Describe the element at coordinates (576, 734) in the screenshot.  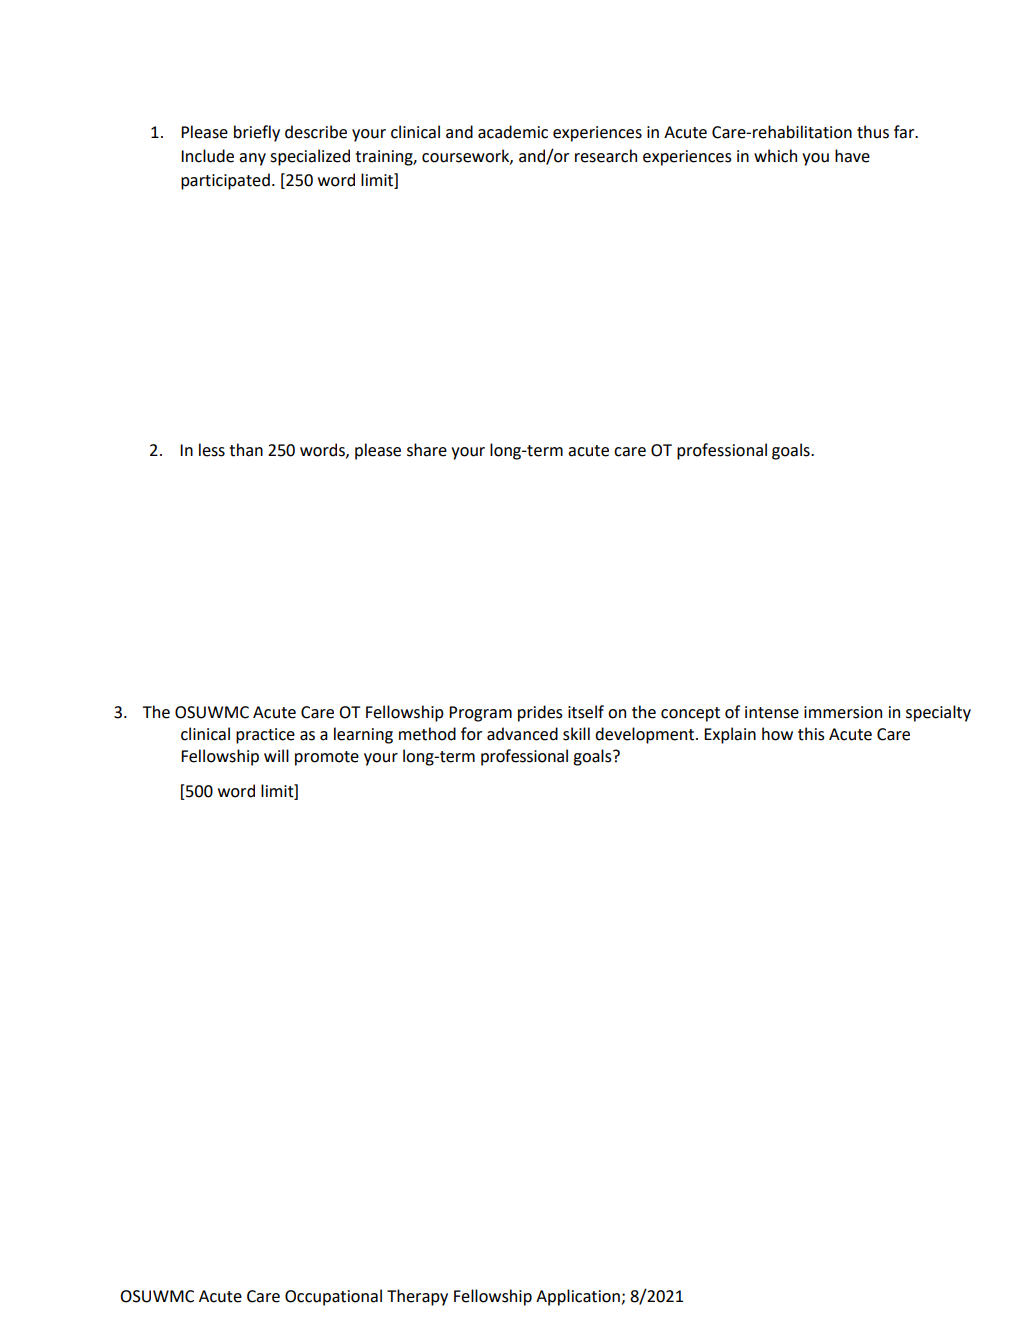
I see `skill` at that location.
